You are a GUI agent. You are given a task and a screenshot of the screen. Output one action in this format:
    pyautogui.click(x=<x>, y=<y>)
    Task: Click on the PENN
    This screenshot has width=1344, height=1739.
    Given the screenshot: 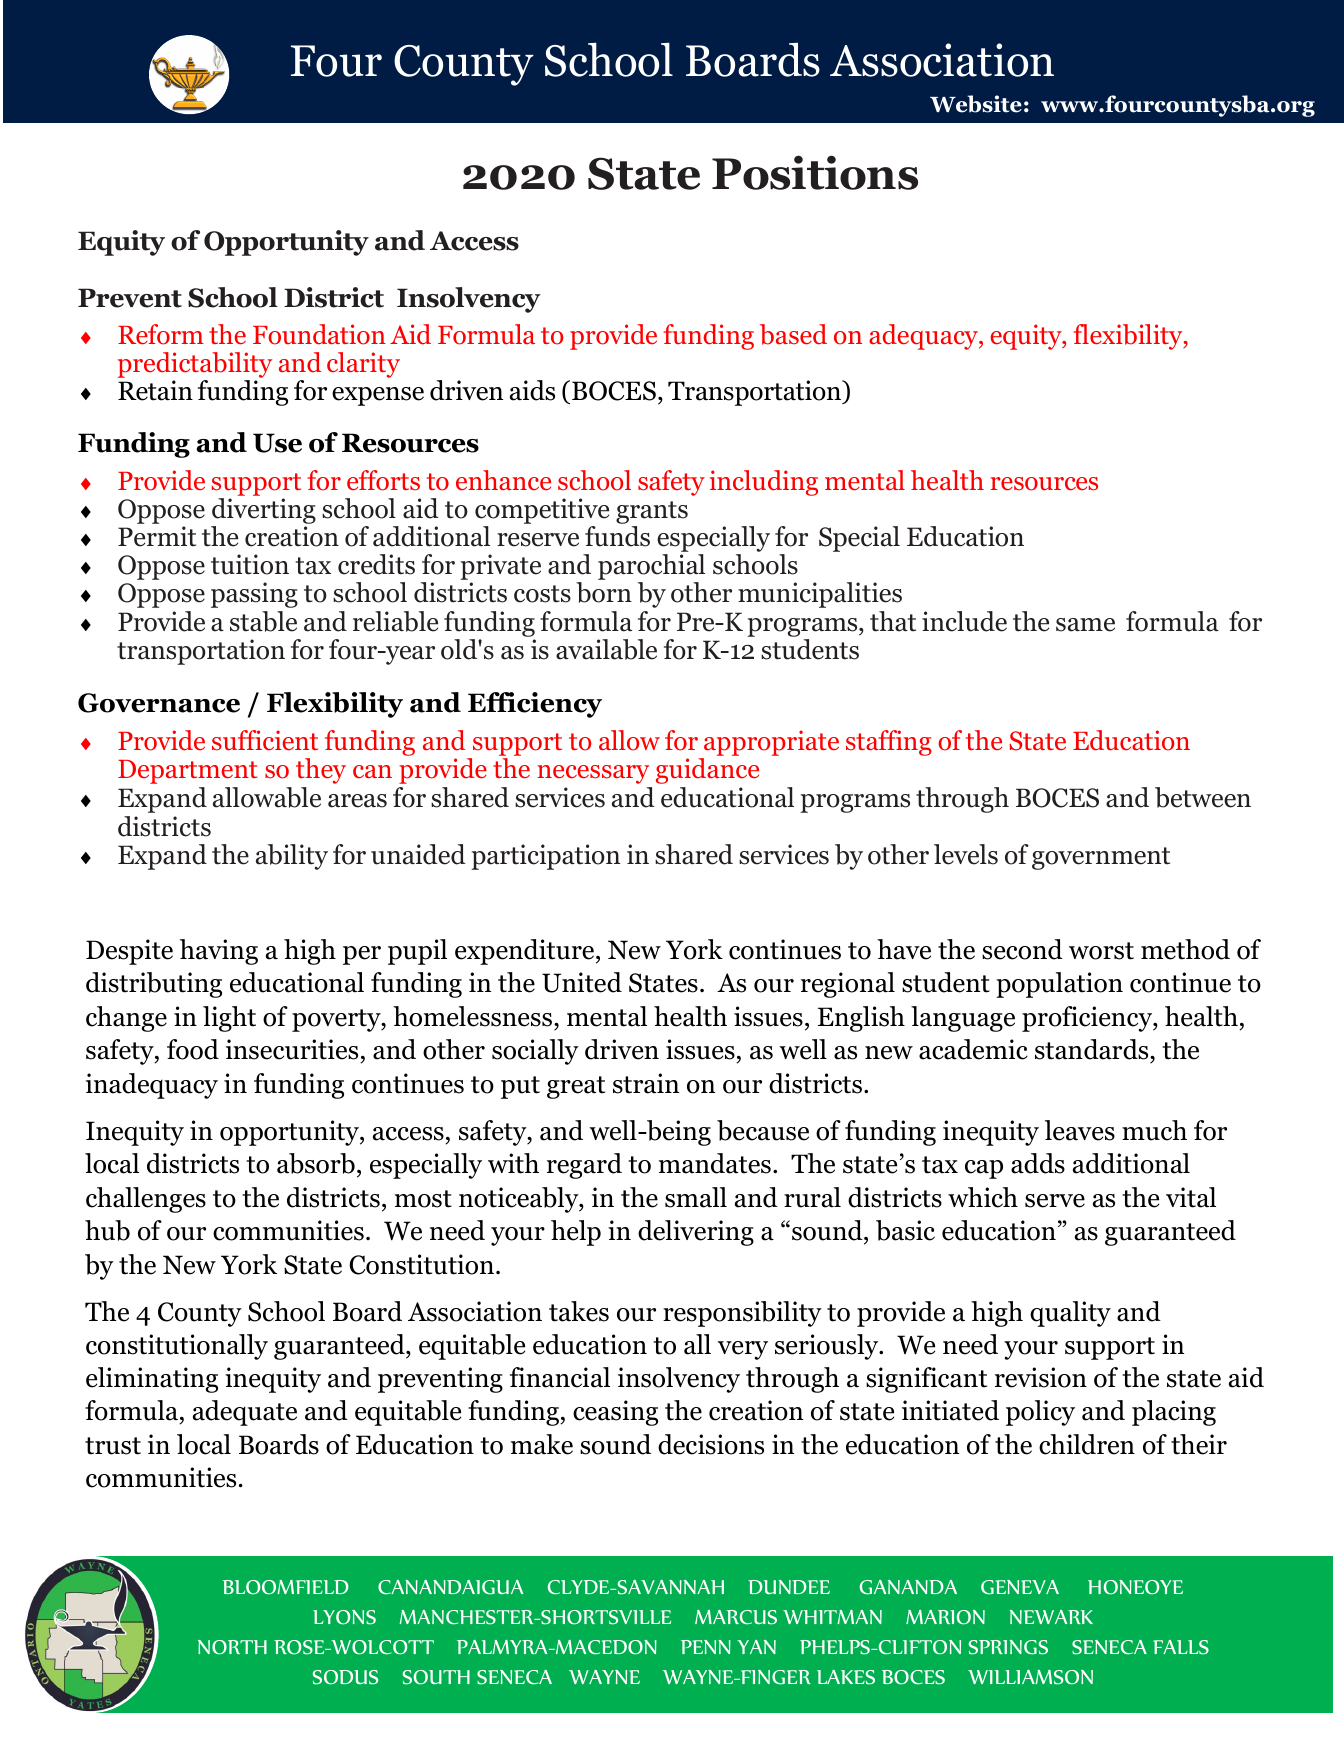 What is the action you would take?
    pyautogui.click(x=706, y=1647)
